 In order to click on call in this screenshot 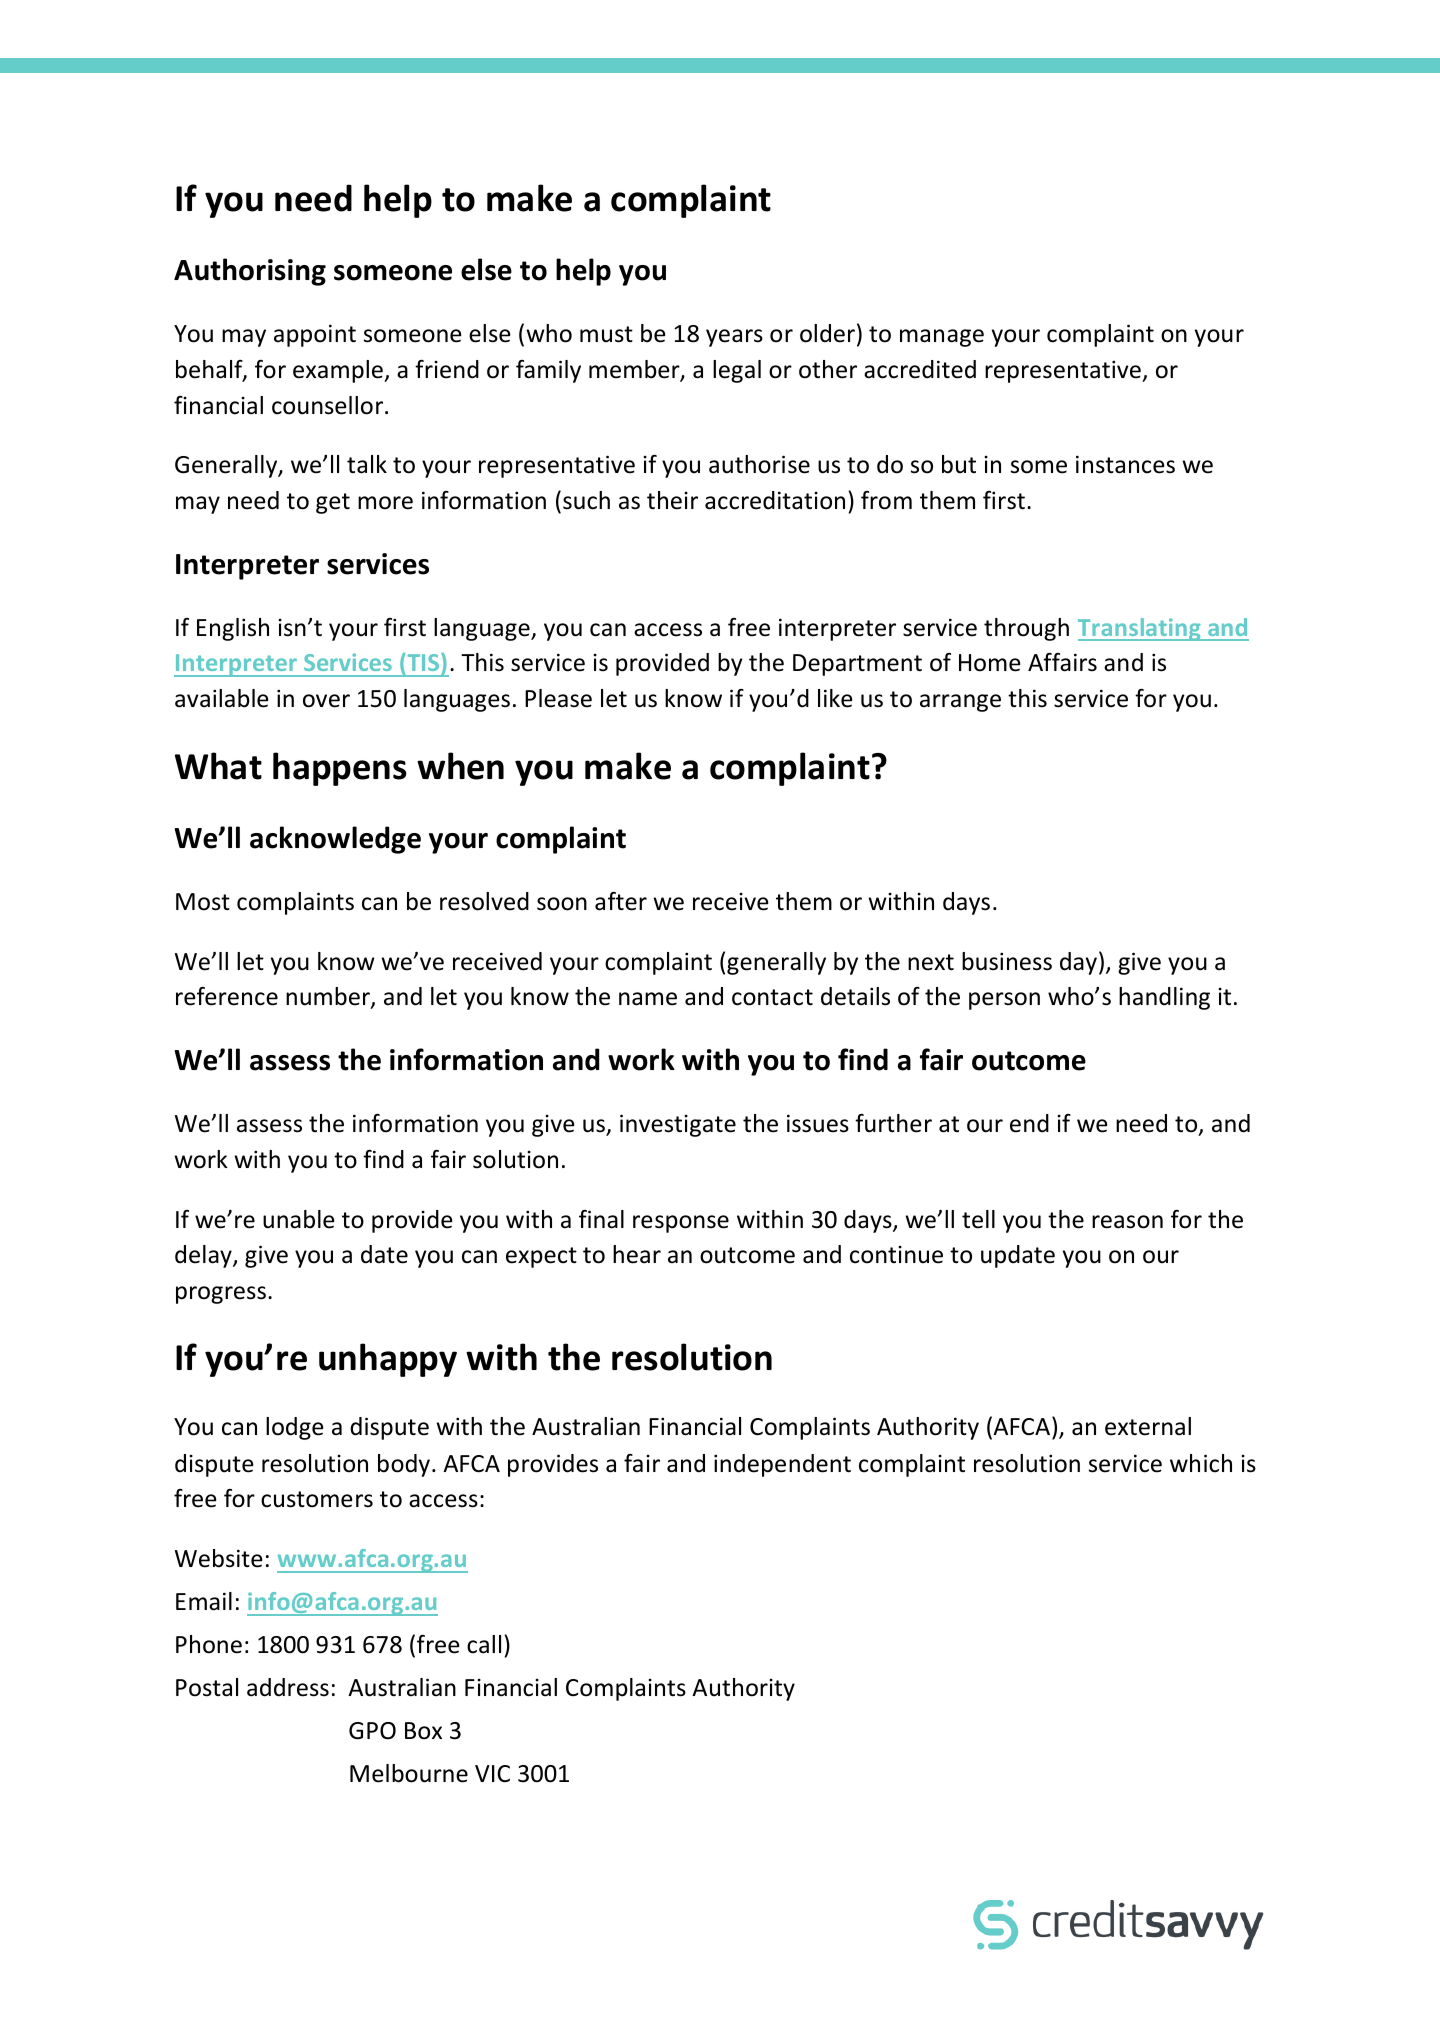, I will do `click(484, 1644)`.
